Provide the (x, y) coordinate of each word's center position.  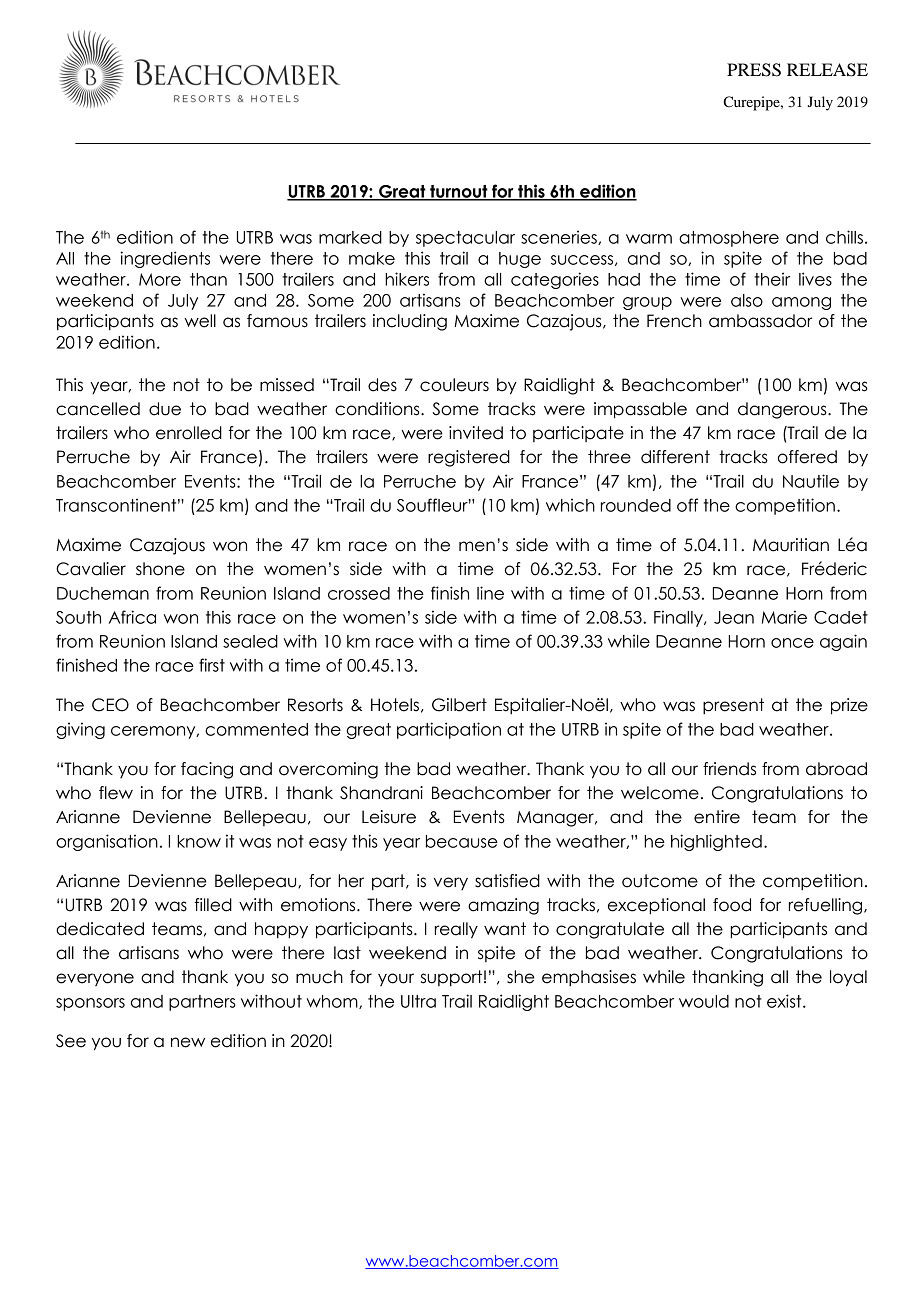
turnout (459, 192)
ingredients (165, 259)
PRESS (754, 70)
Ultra (418, 1001)
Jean (734, 617)
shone (160, 569)
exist (785, 1001)
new (188, 1042)
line (490, 593)
